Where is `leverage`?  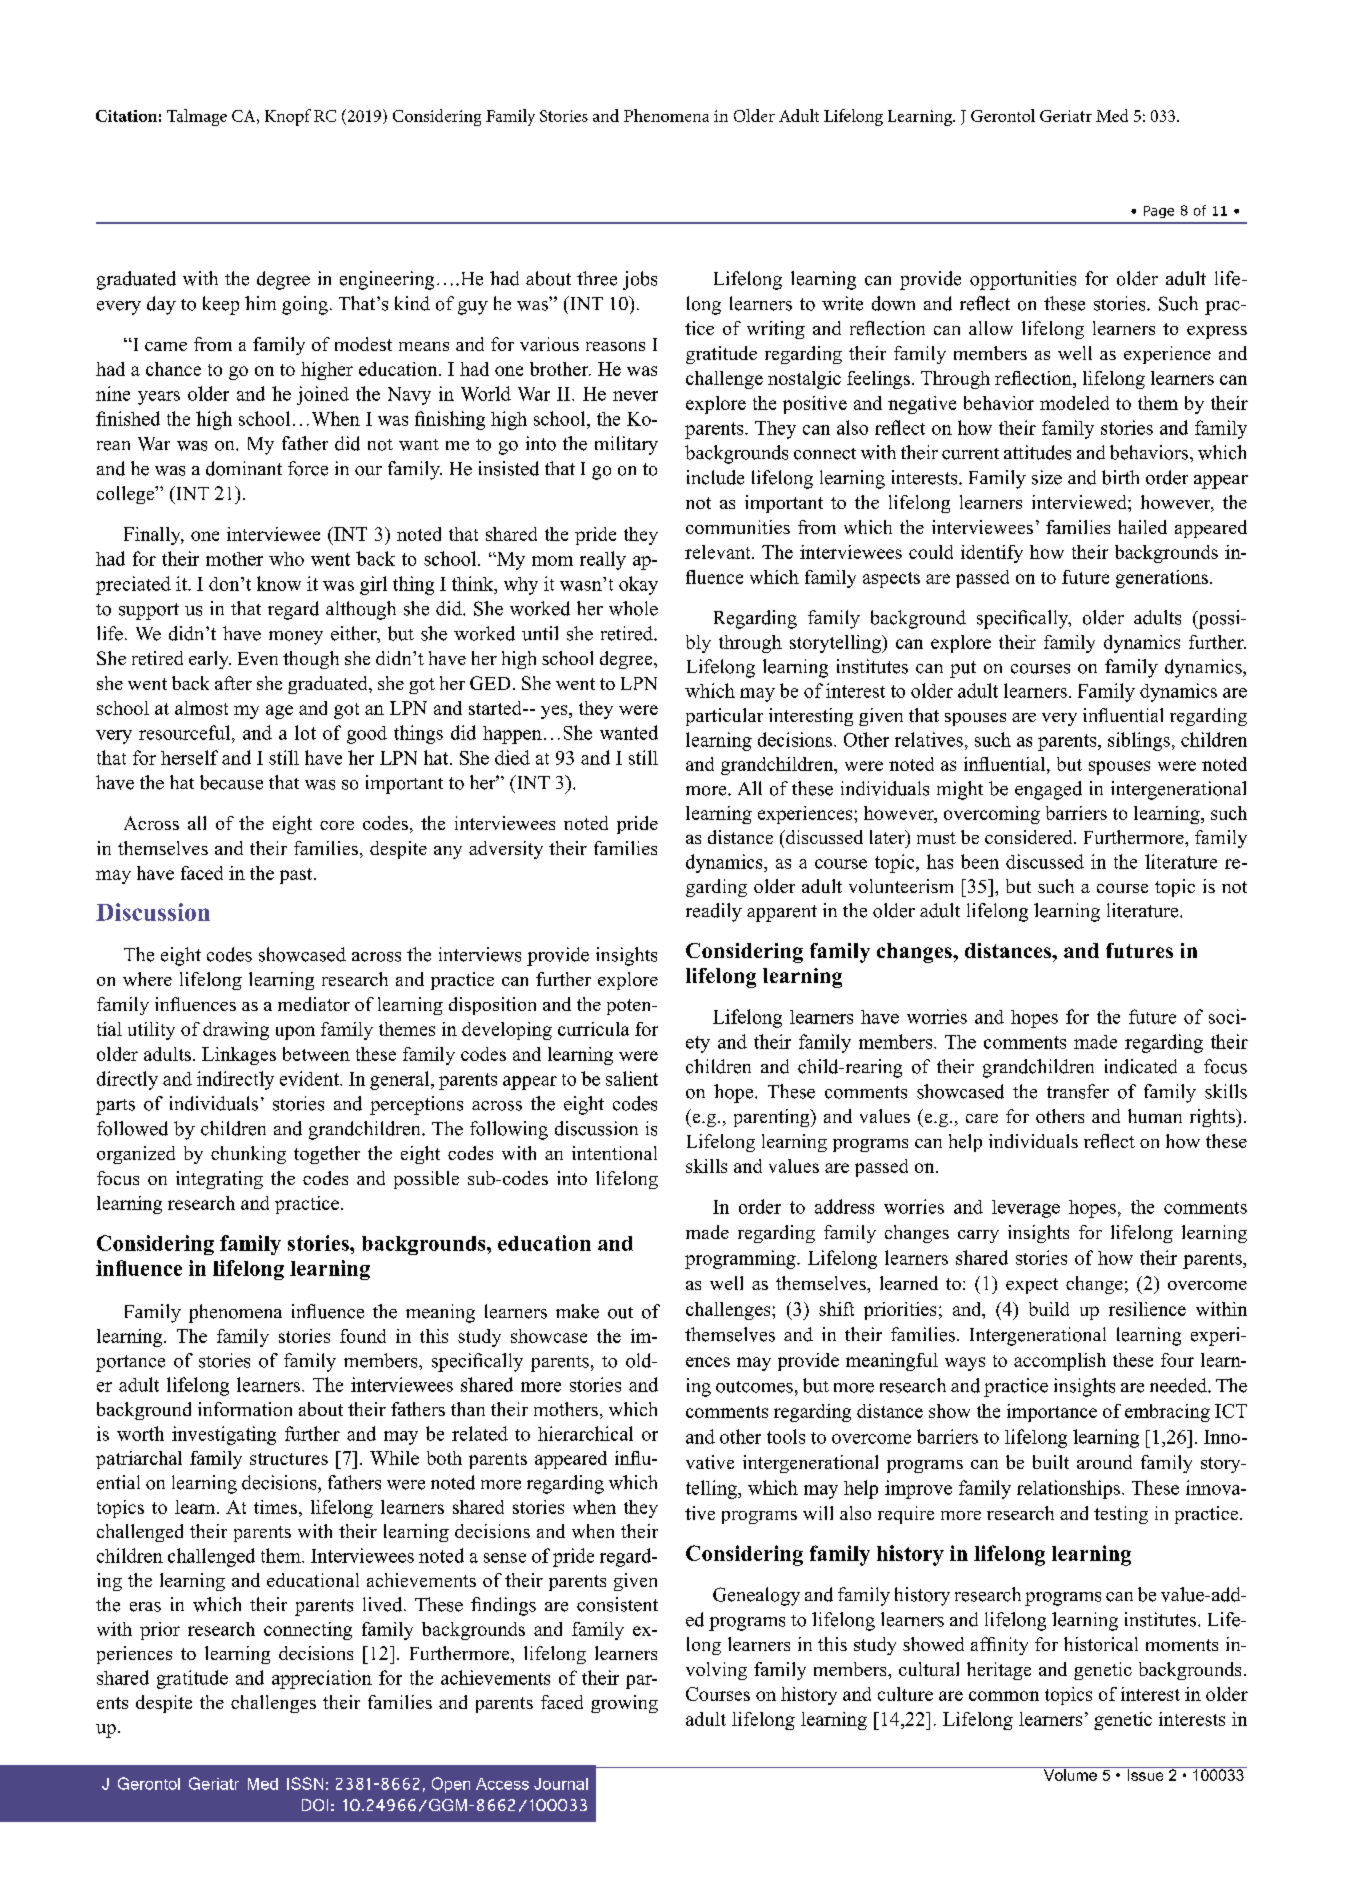 leverage is located at coordinates (1026, 1209).
